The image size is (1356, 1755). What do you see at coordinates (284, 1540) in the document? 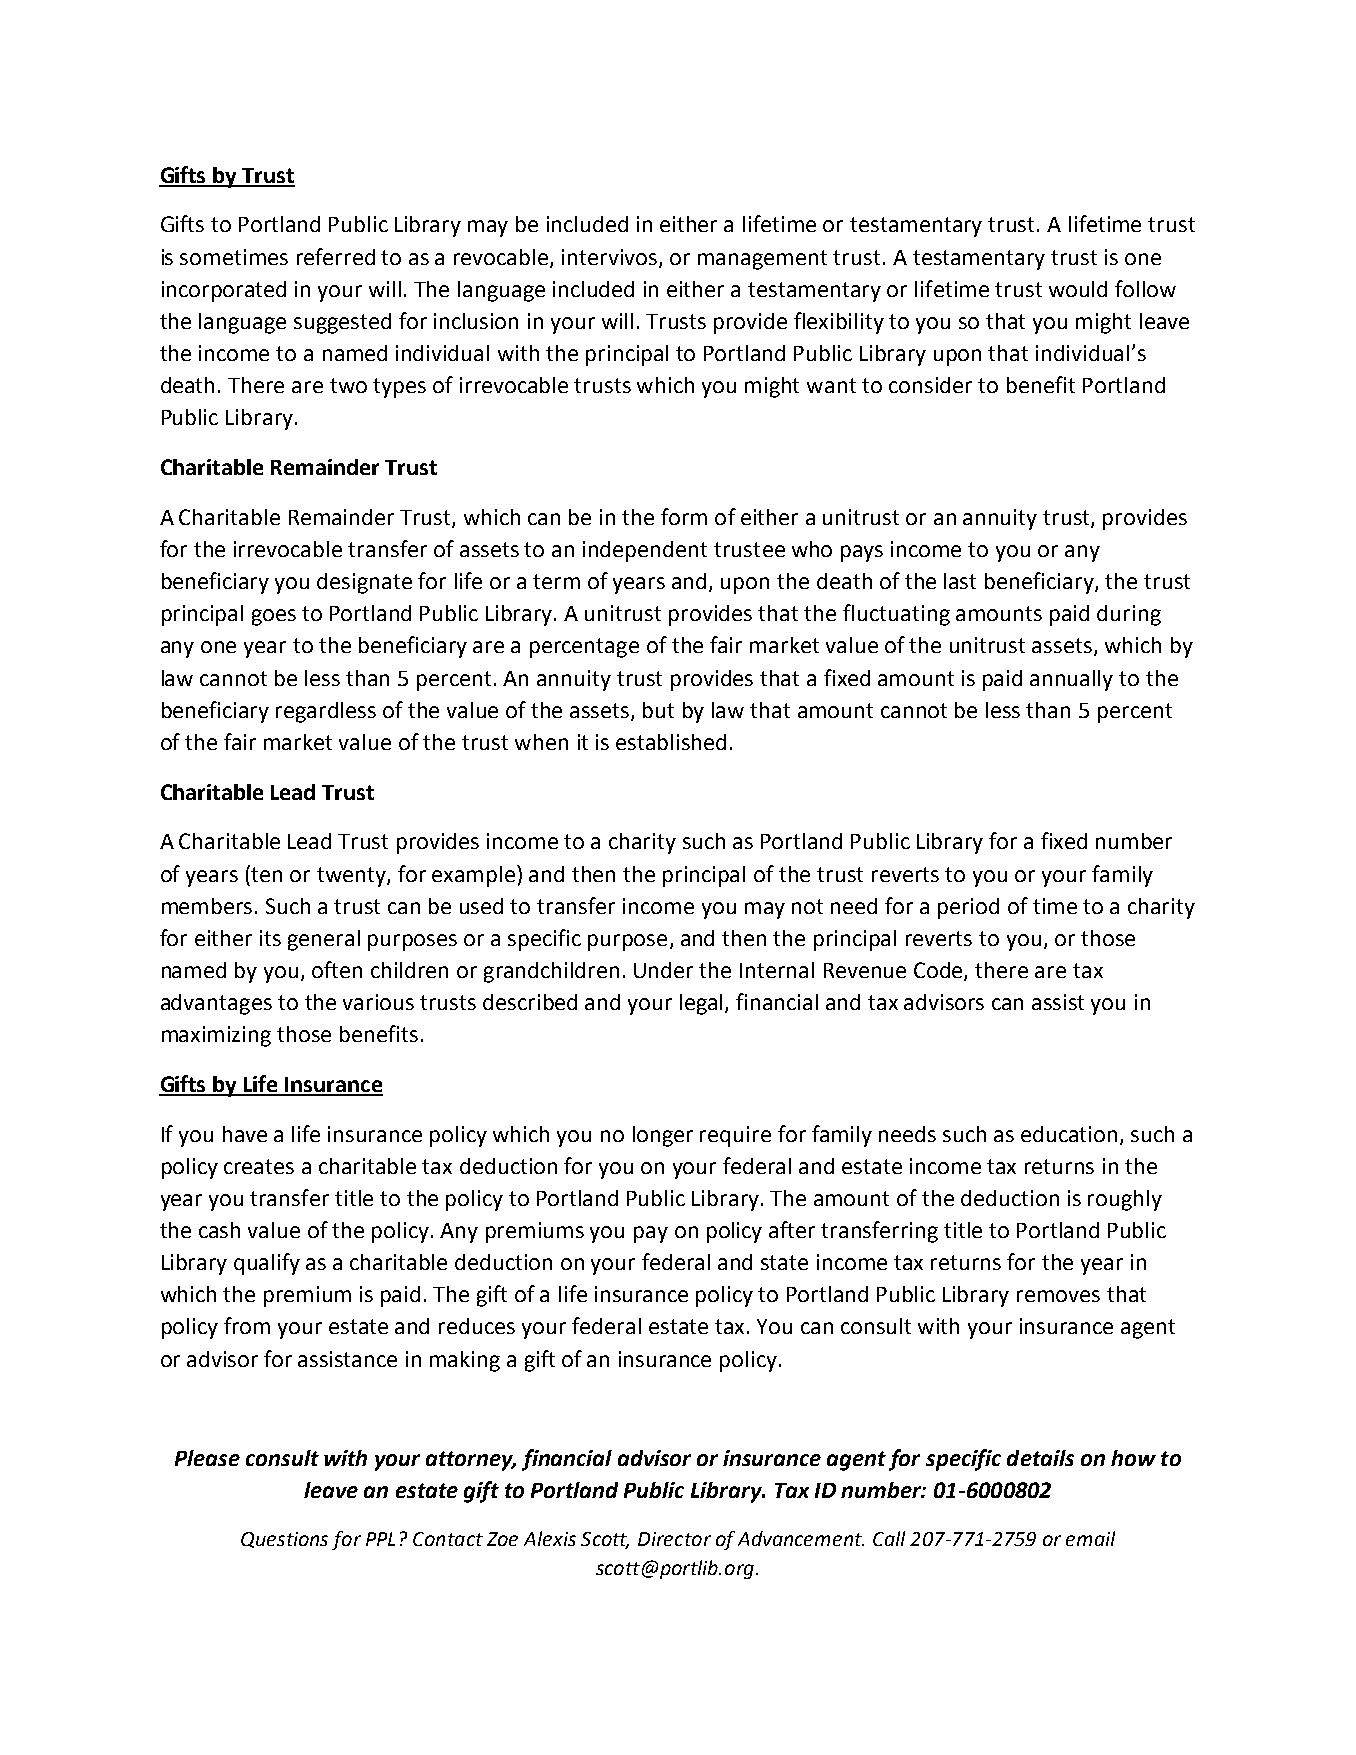
I see `Questions` at bounding box center [284, 1540].
